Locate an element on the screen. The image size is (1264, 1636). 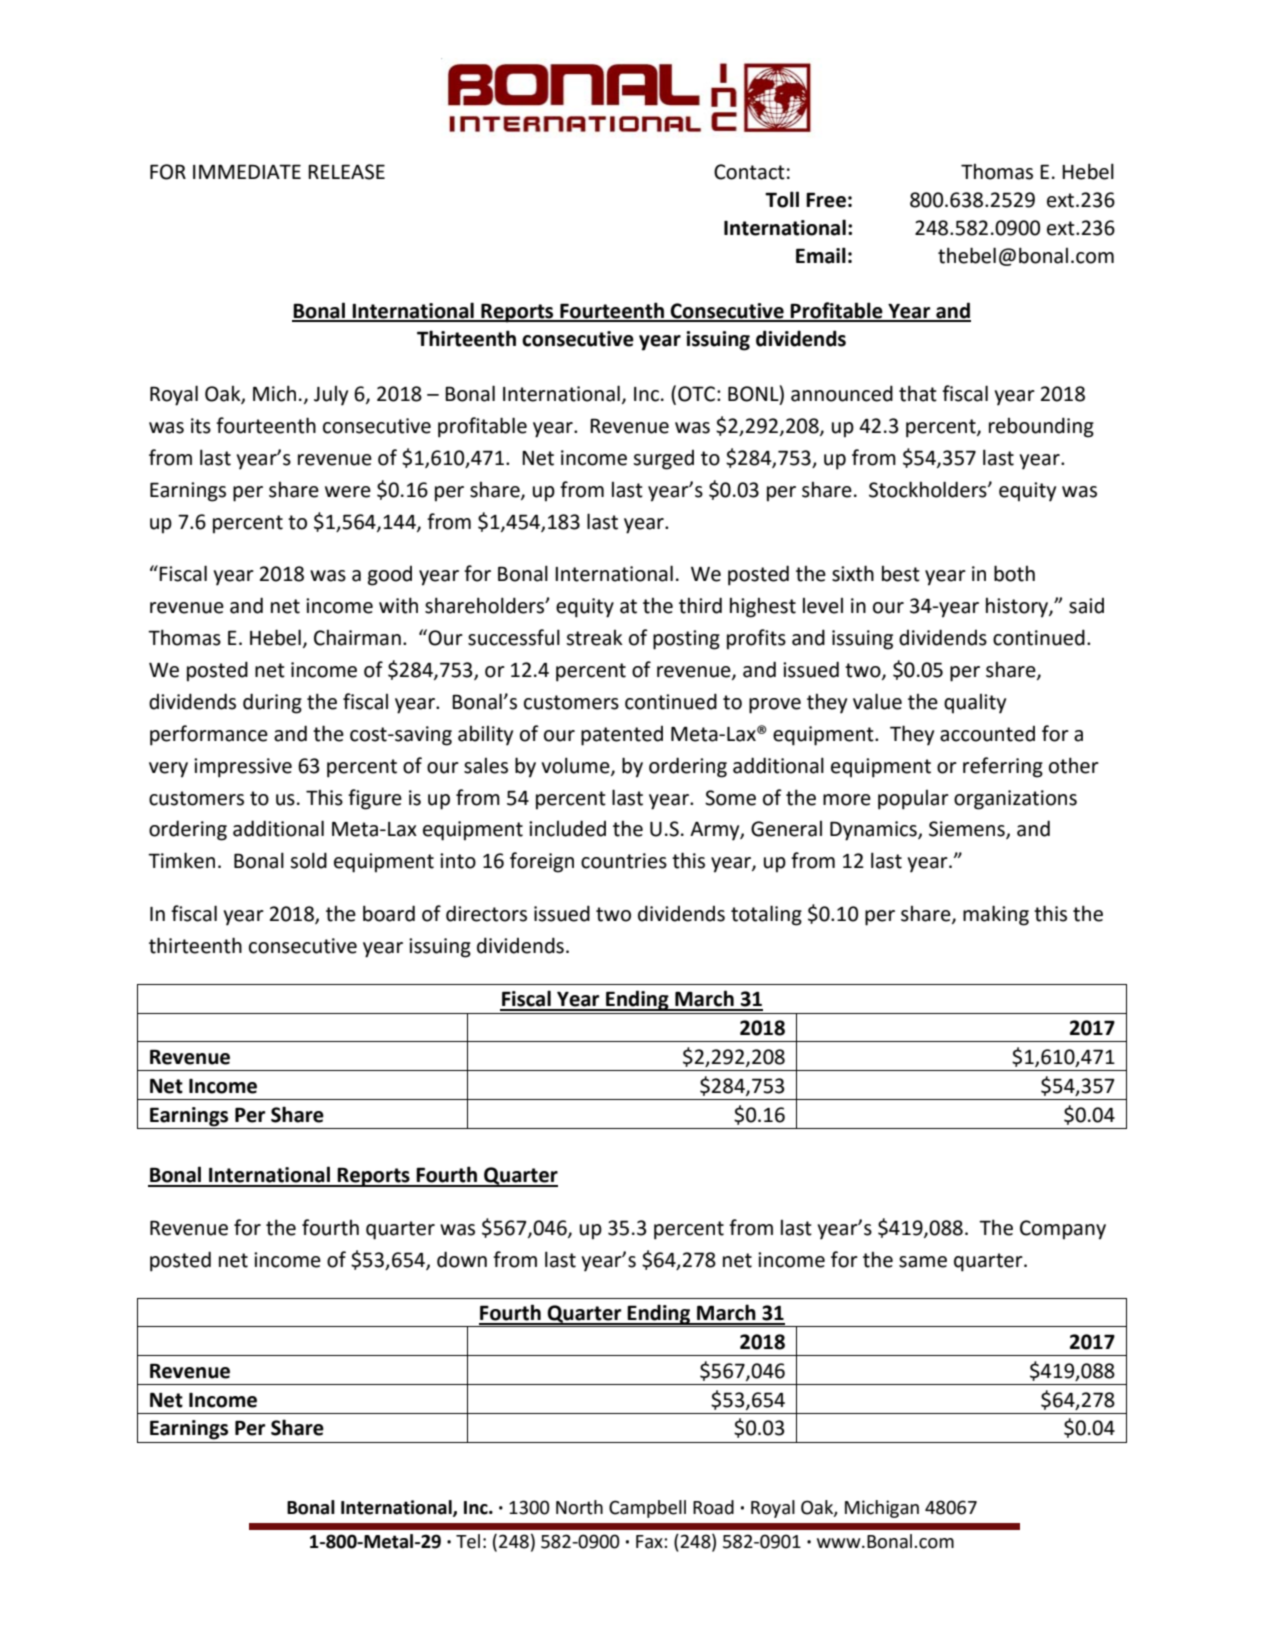
countries is located at coordinates (624, 861).
